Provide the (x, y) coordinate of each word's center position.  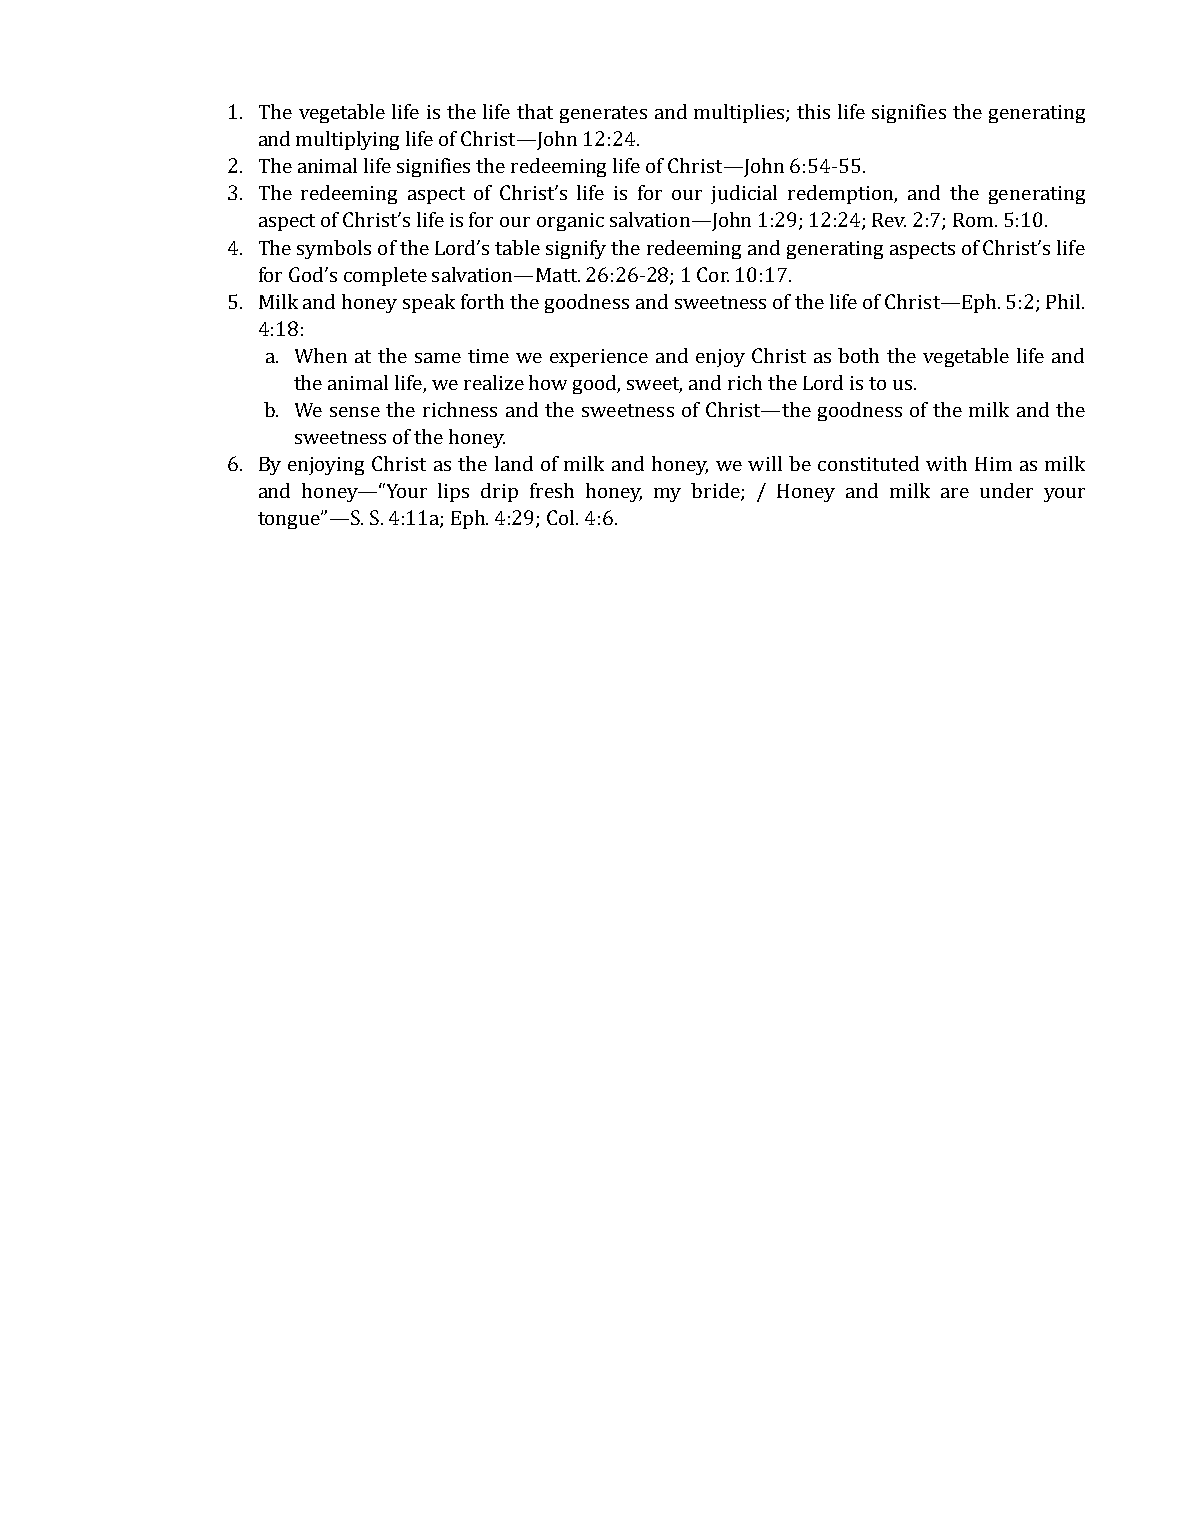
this (813, 111)
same (438, 358)
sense (355, 412)
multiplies (740, 113)
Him (993, 464)
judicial (744, 194)
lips (453, 492)
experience (599, 358)
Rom (974, 220)
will (765, 463)
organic (570, 222)
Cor (713, 274)
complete (385, 276)
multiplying (347, 140)
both (858, 355)
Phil (1064, 301)
